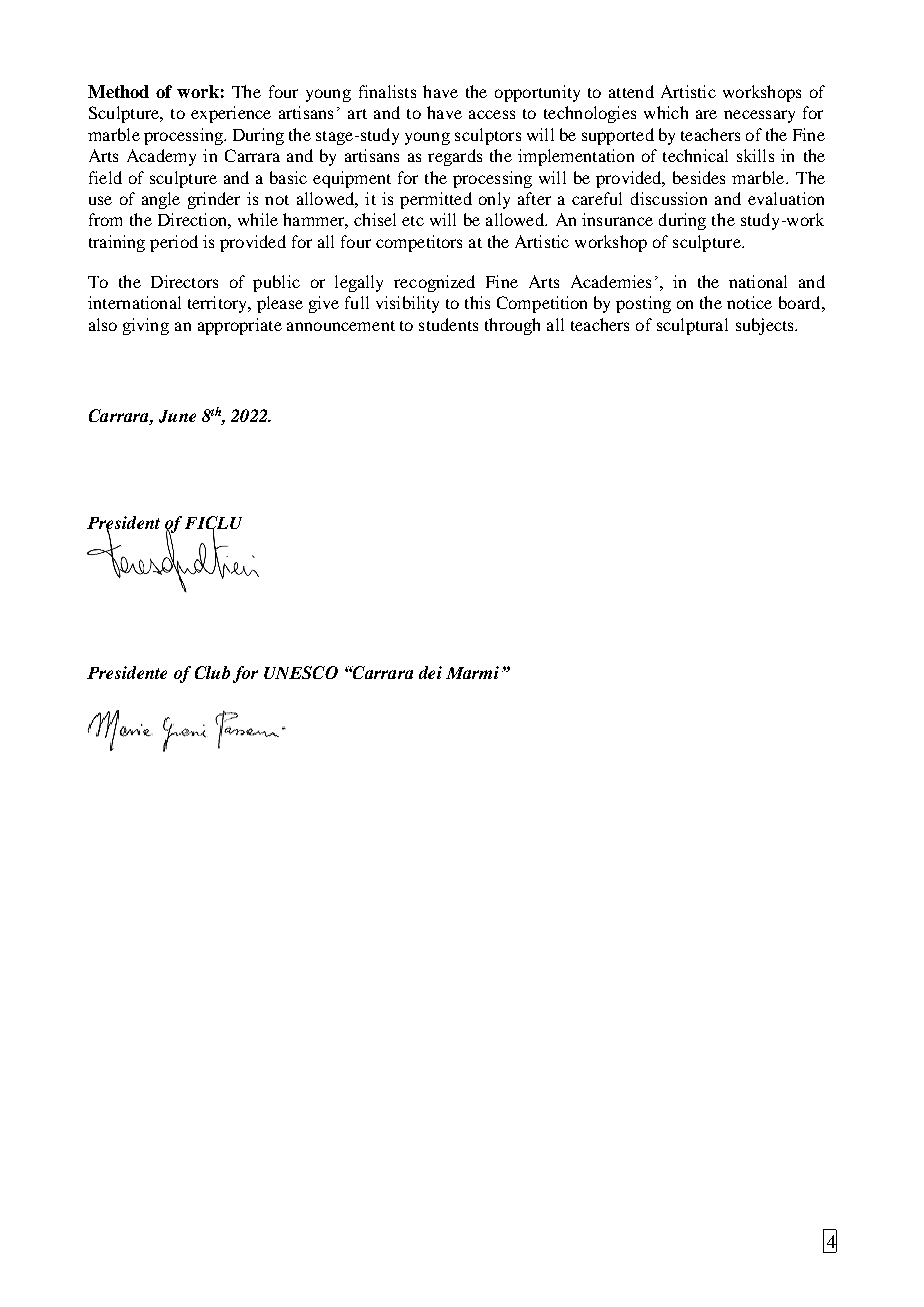  What do you see at coordinates (666, 112) in the image?
I see `which` at bounding box center [666, 112].
